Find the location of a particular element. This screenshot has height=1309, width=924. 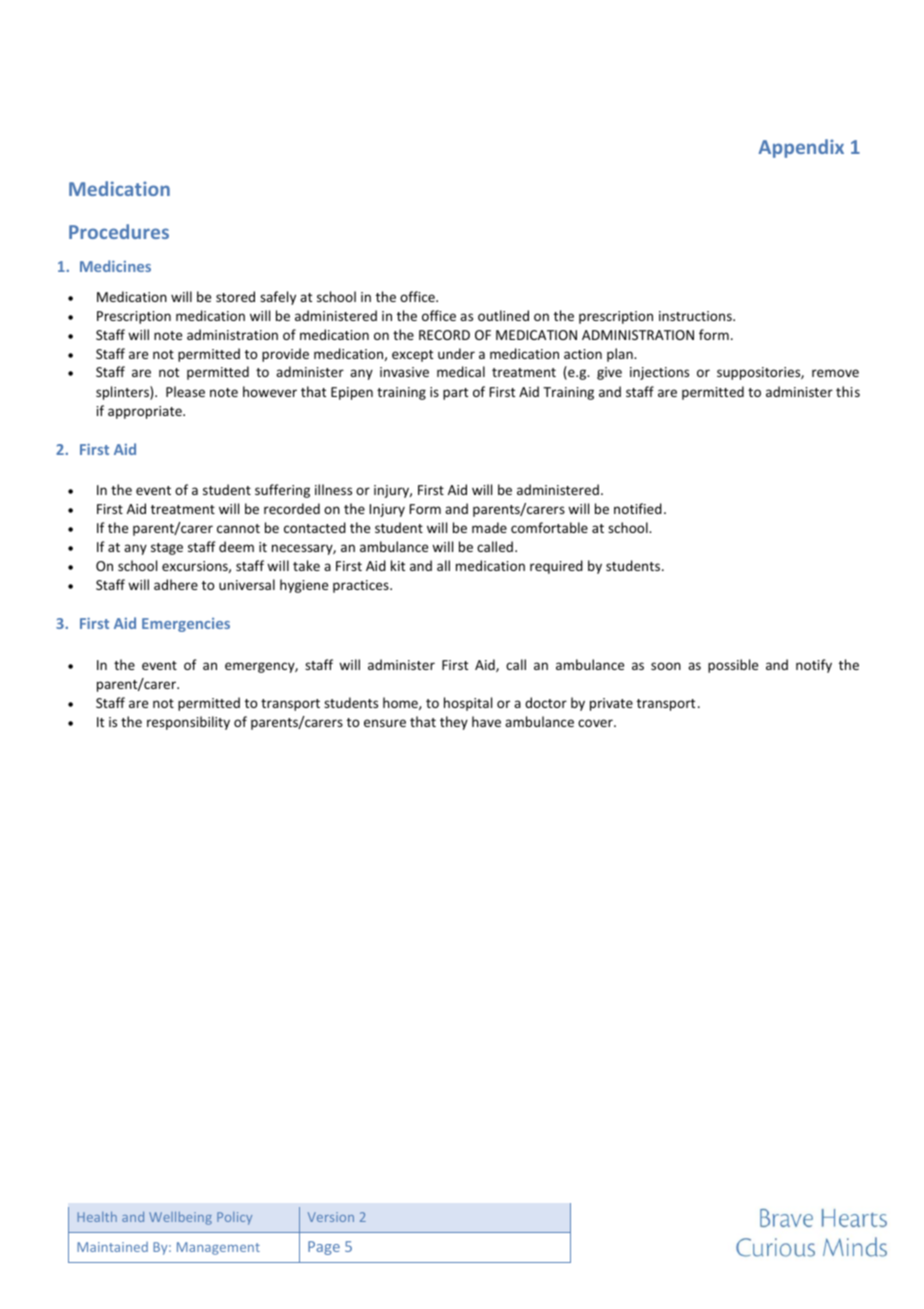

Wellbeing is located at coordinates (180, 1218).
